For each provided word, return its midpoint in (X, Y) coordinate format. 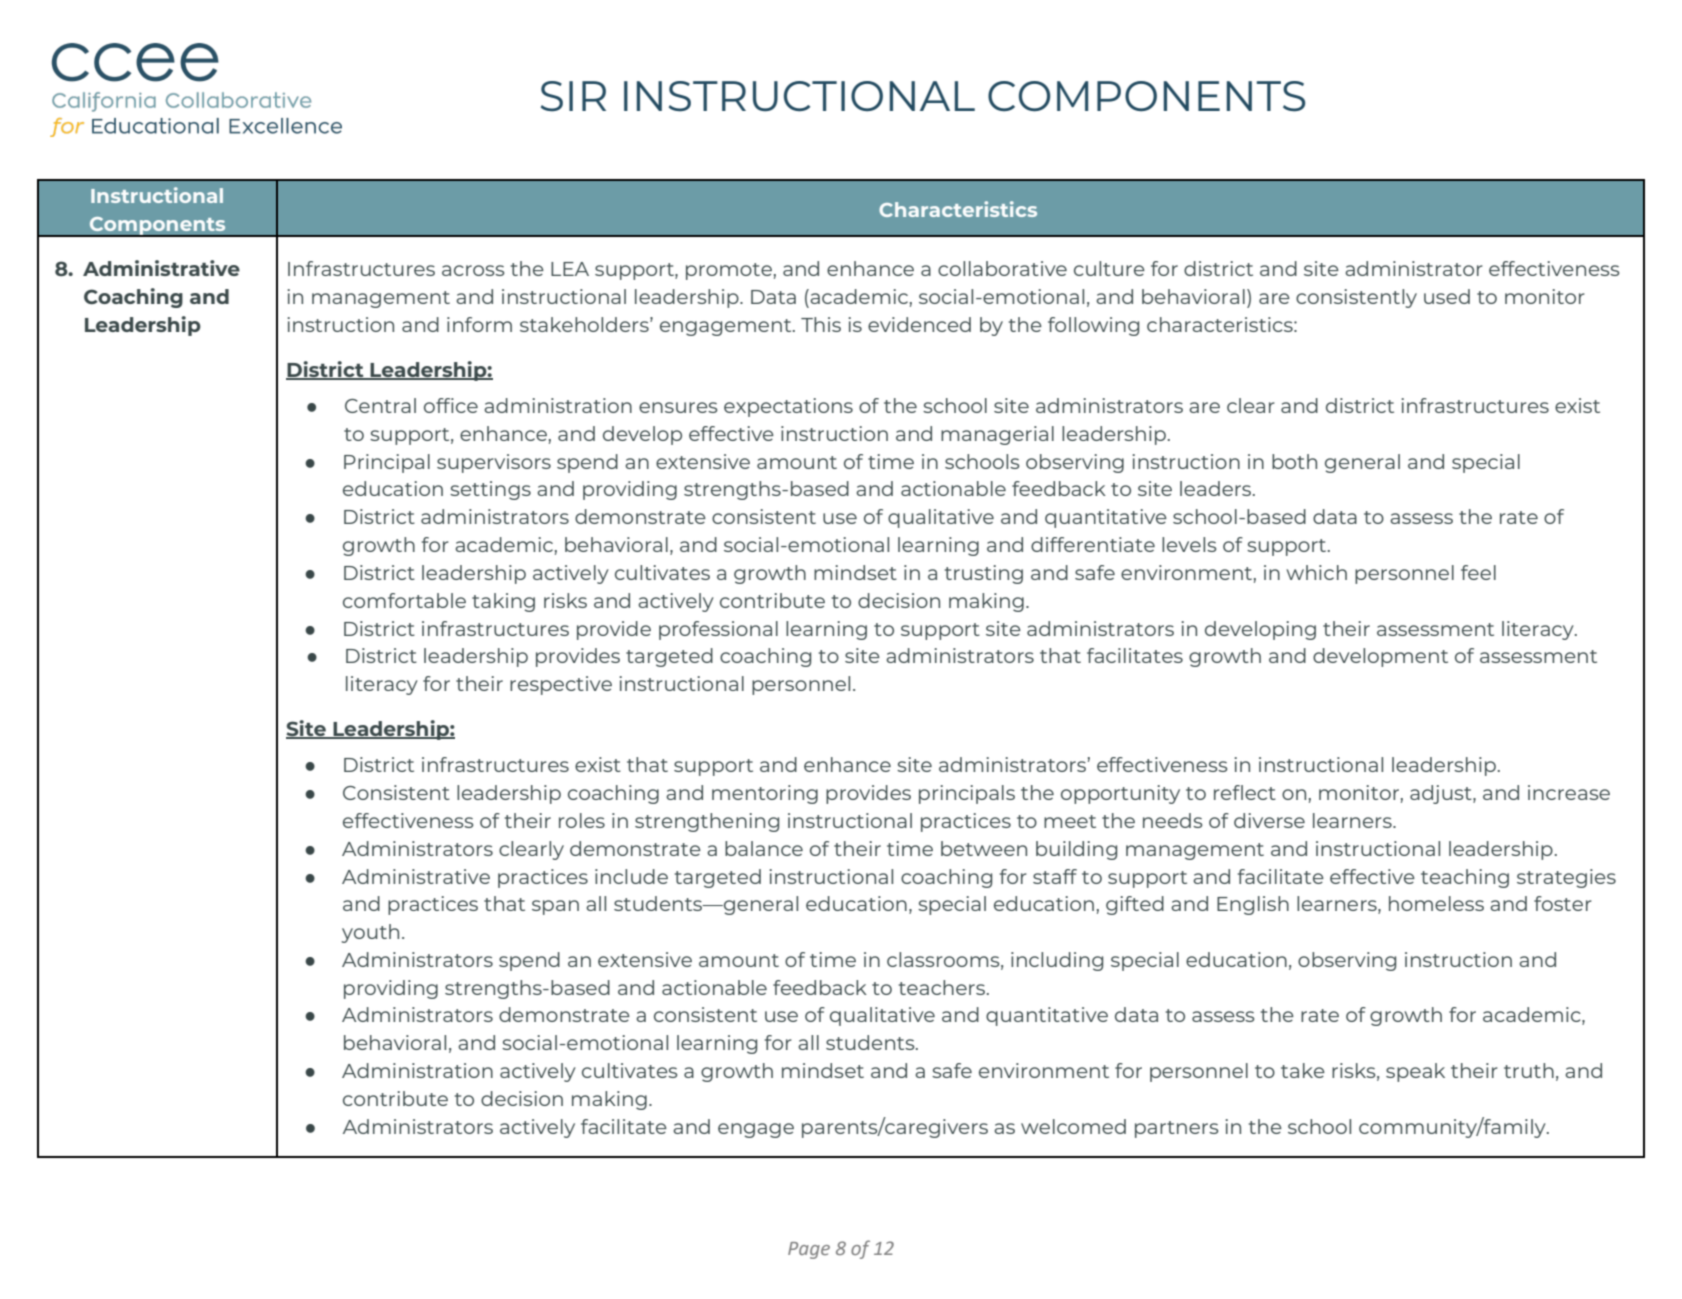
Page (809, 1250)
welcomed (1073, 1126)
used (1447, 296)
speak (1415, 1072)
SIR (573, 96)
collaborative (1002, 268)
